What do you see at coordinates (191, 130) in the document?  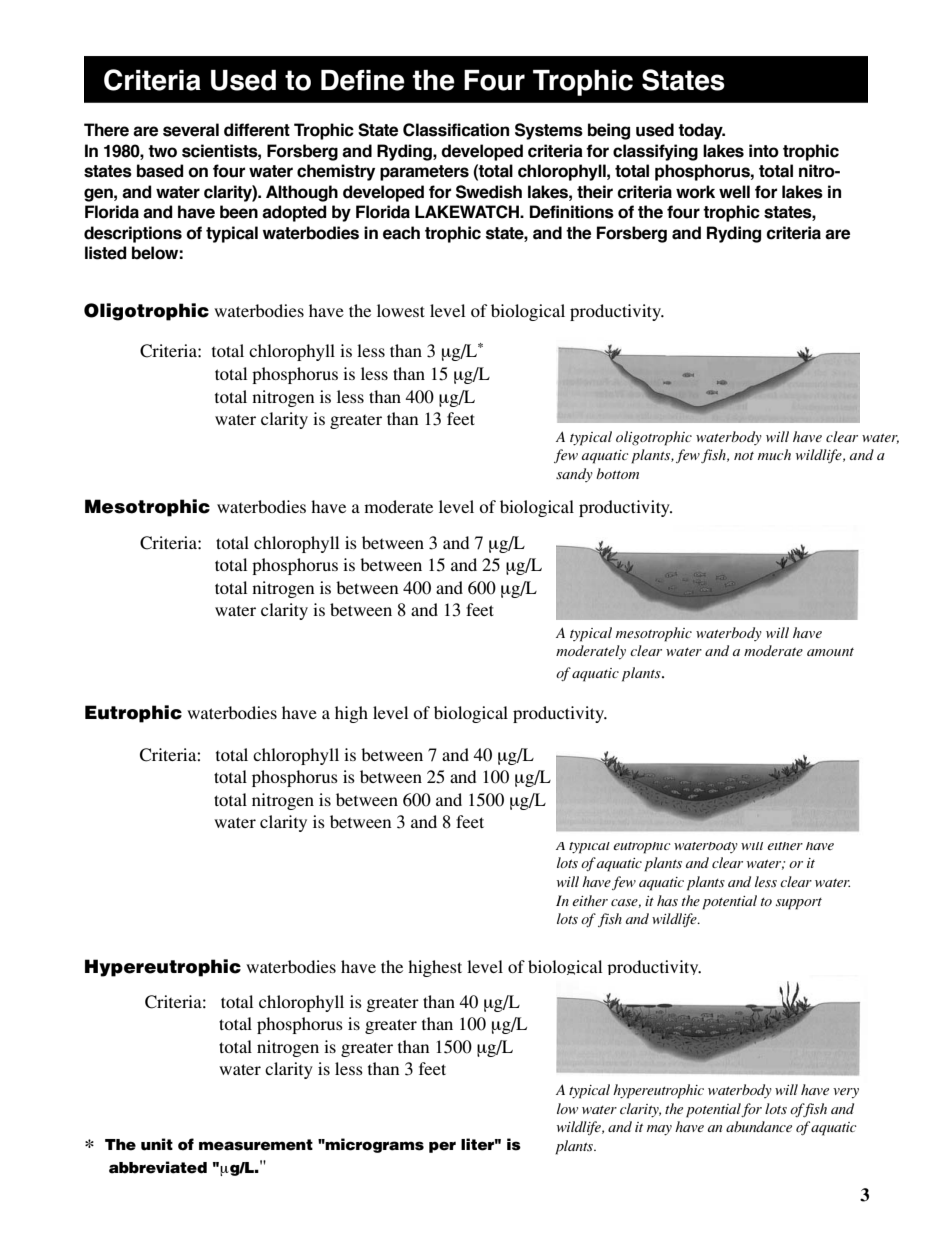 I see `several` at bounding box center [191, 130].
